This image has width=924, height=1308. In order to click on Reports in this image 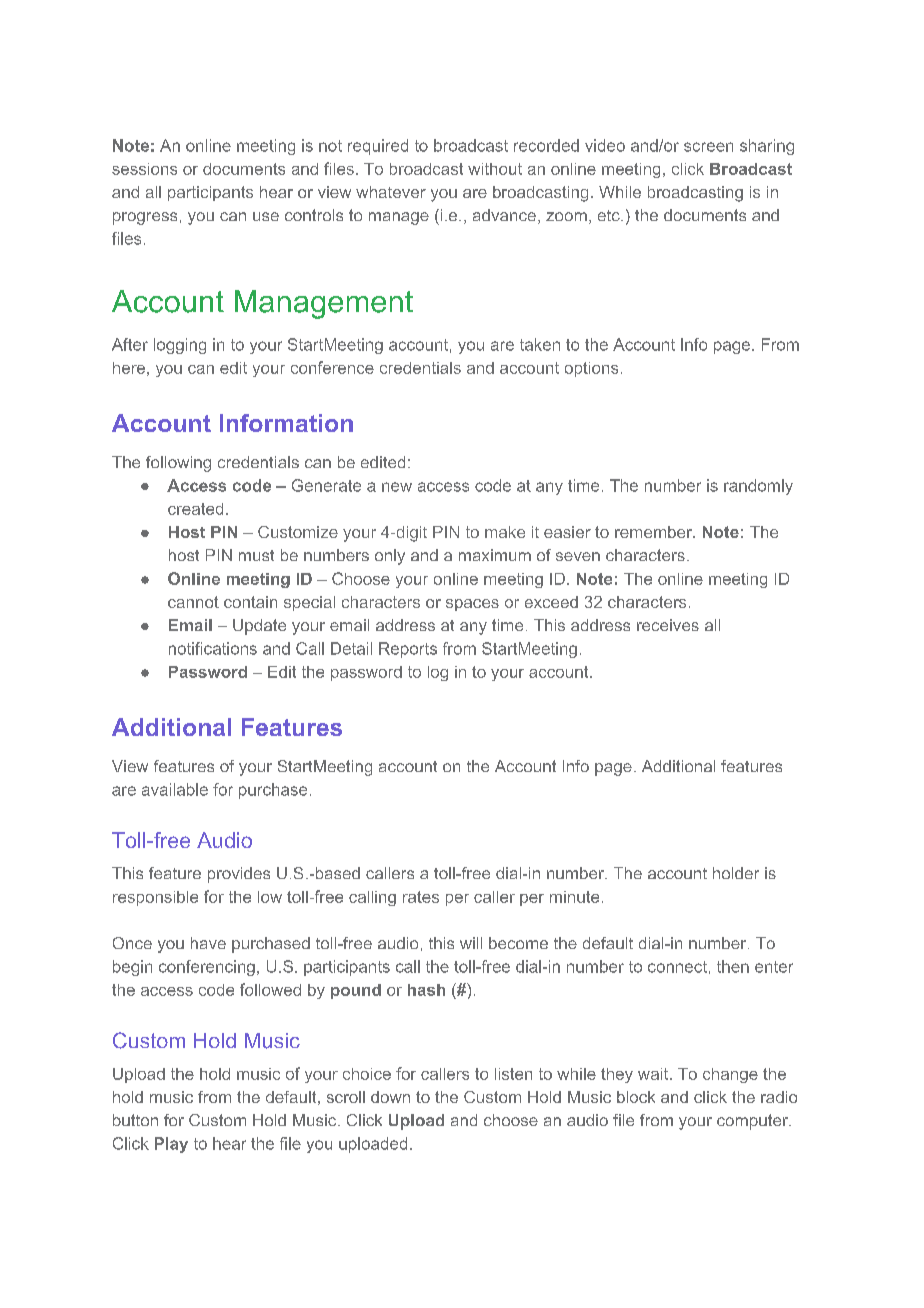, I will do `click(408, 650)`.
